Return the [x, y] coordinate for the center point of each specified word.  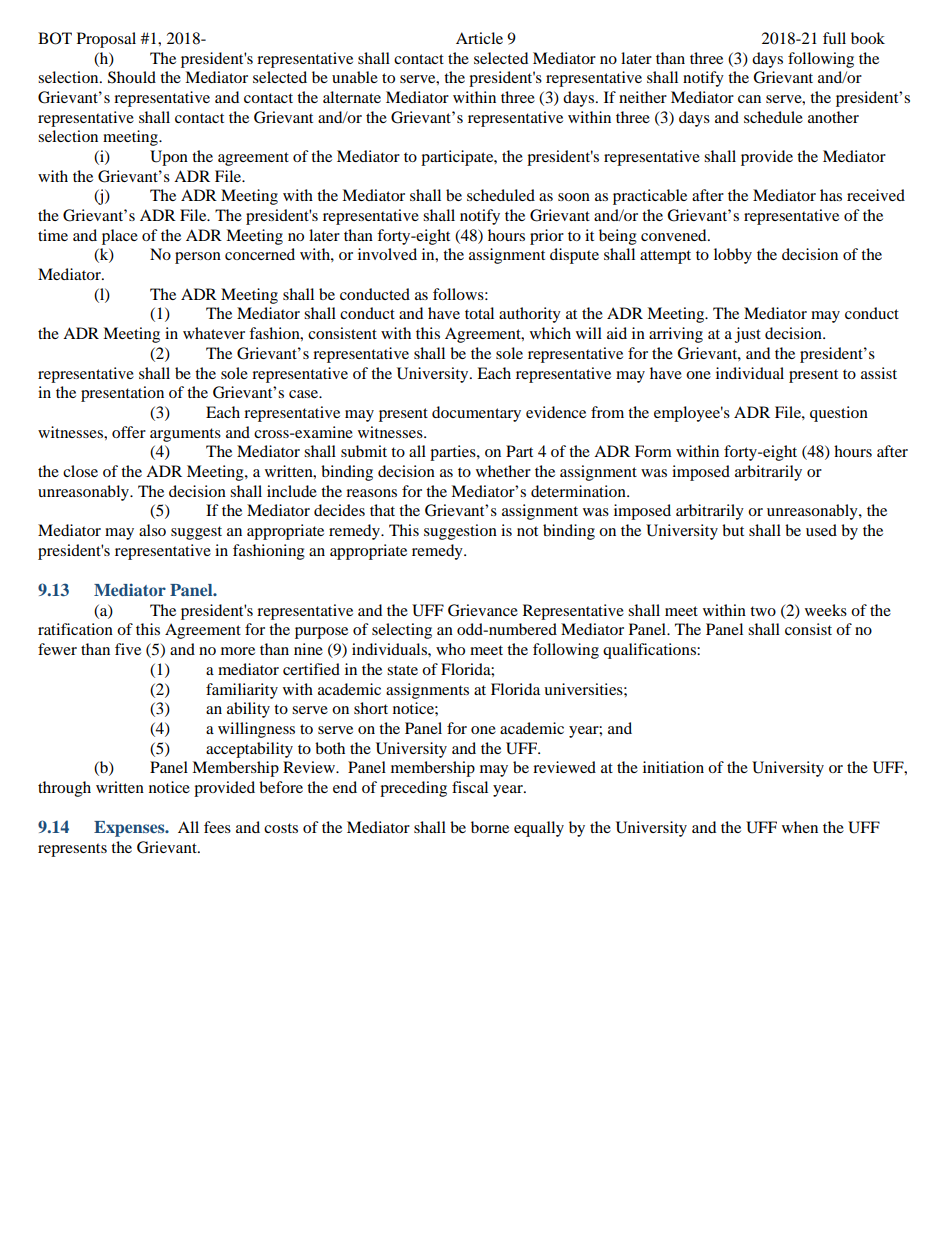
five [128, 649]
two [763, 611]
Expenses [130, 829]
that [382, 510]
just [748, 335]
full [834, 38]
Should [132, 77]
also [152, 530]
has [831, 195]
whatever [214, 333]
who [450, 649]
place [120, 237]
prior [547, 237]
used [821, 530]
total [479, 313]
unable [355, 77]
